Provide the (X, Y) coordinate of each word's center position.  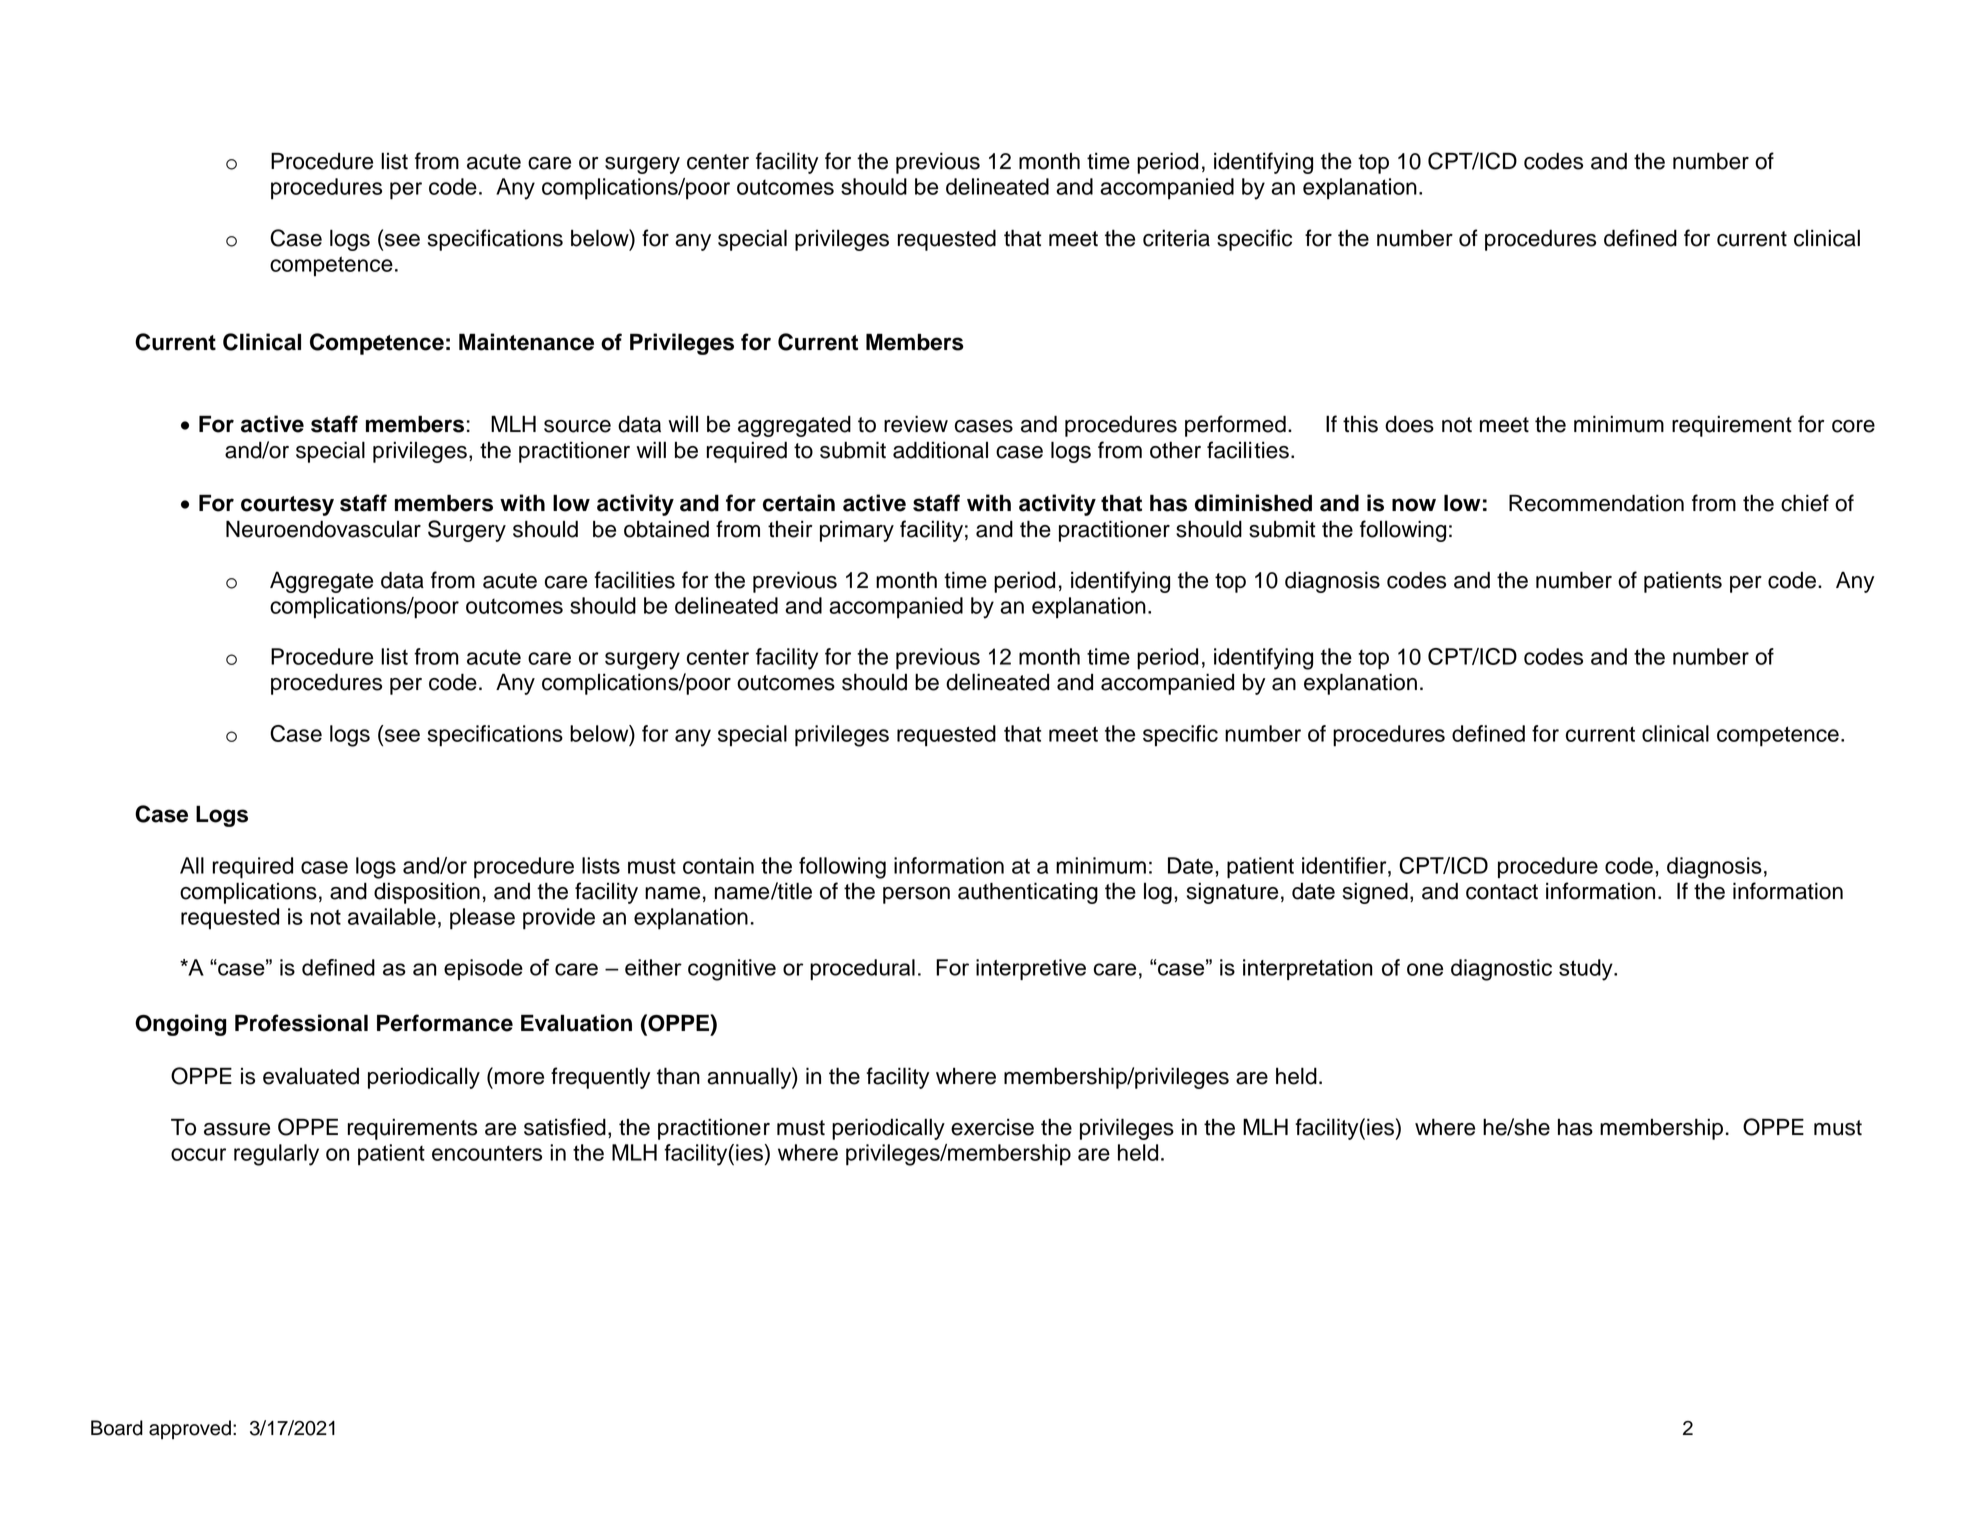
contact (1502, 892)
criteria (1176, 238)
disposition (427, 893)
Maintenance (526, 342)
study (1587, 970)
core (1853, 426)
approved (190, 1429)
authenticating (1028, 893)
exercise (992, 1127)
